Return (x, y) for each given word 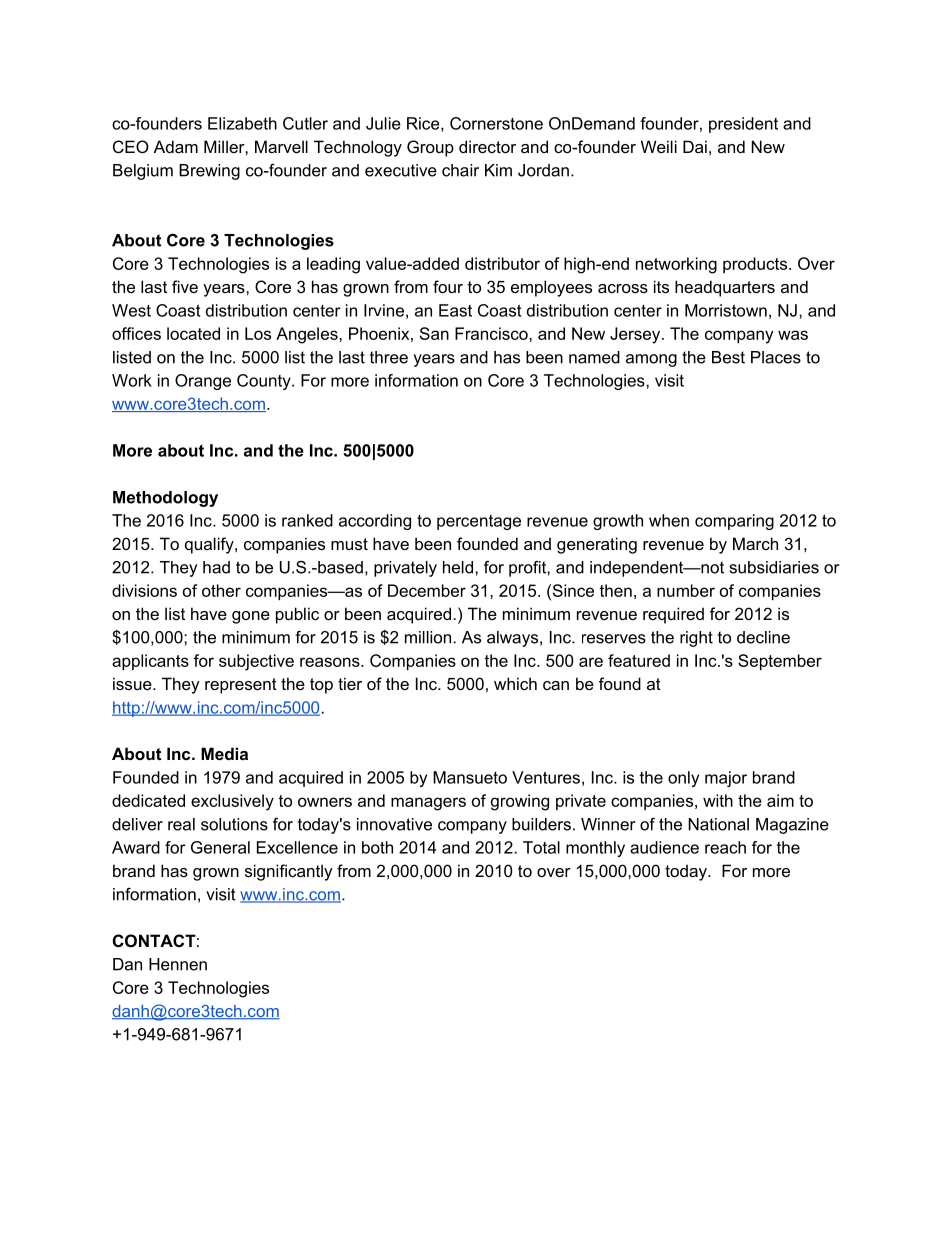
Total (541, 847)
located (193, 333)
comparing (734, 522)
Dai (695, 146)
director (487, 146)
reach (725, 847)
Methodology (165, 499)
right (696, 639)
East (455, 310)
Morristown (726, 310)
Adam (176, 146)
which (515, 683)
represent (241, 686)
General (220, 847)
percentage (479, 522)
